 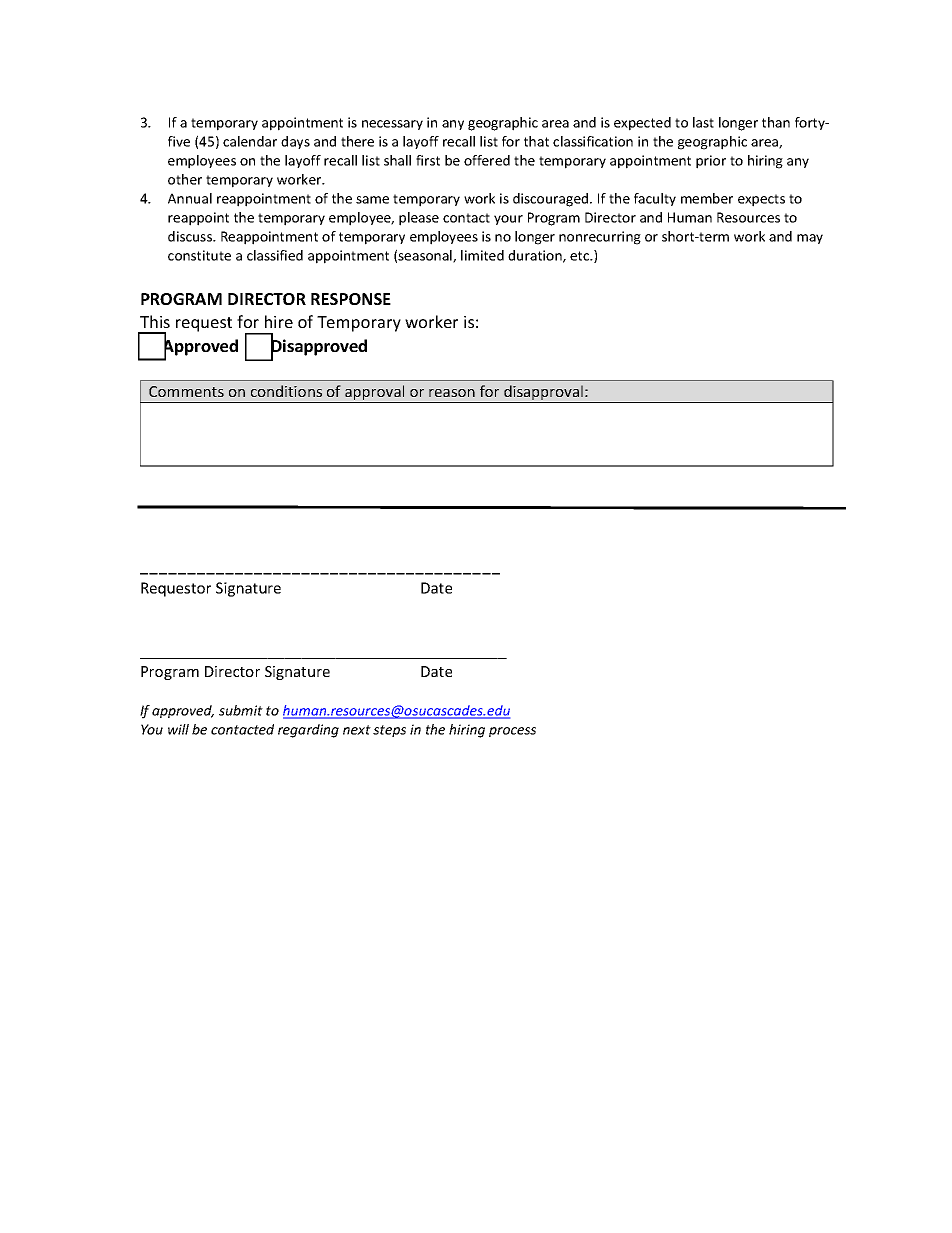 I want to click on steps, so click(x=389, y=731).
